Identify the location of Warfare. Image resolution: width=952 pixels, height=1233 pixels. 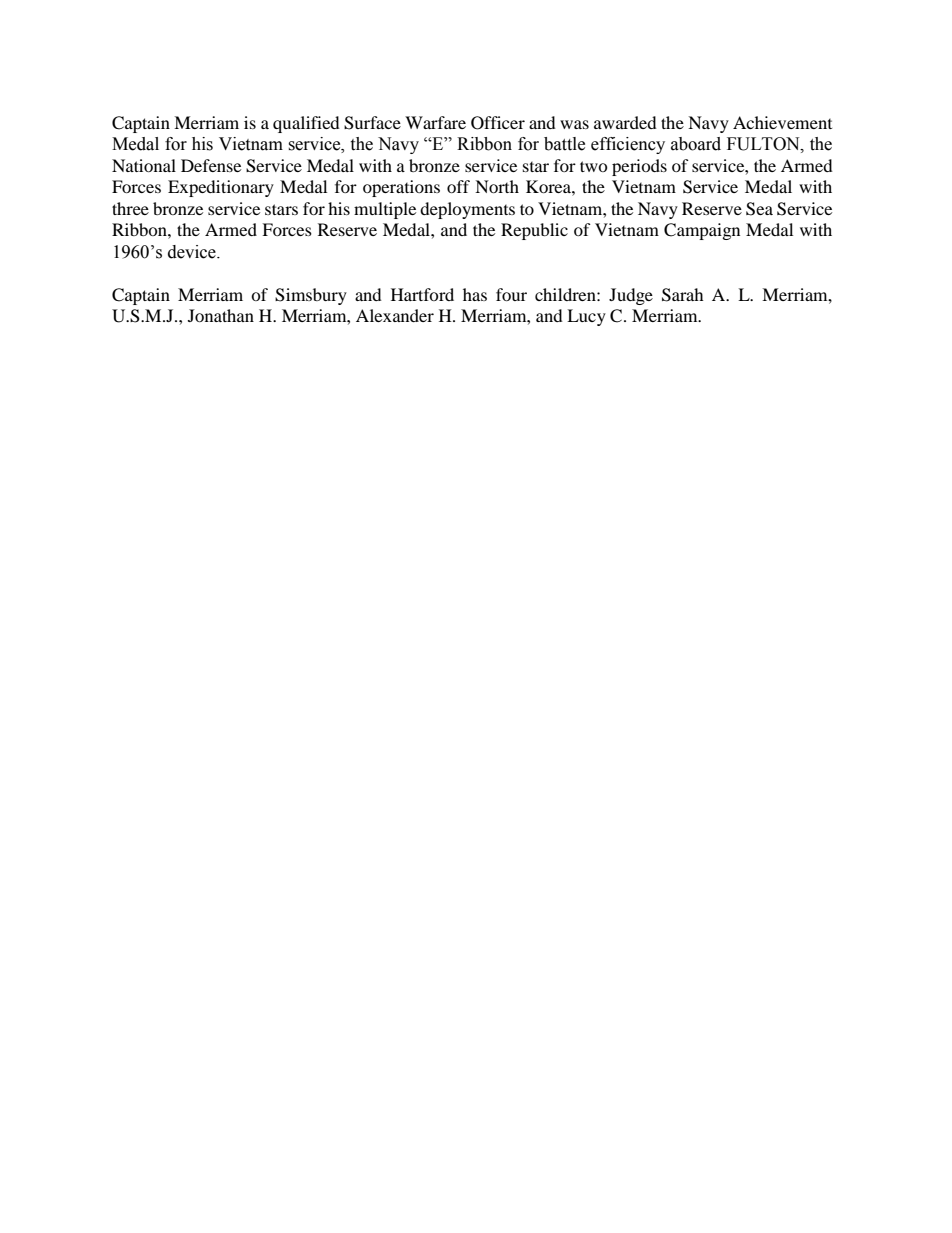
(435, 122).
